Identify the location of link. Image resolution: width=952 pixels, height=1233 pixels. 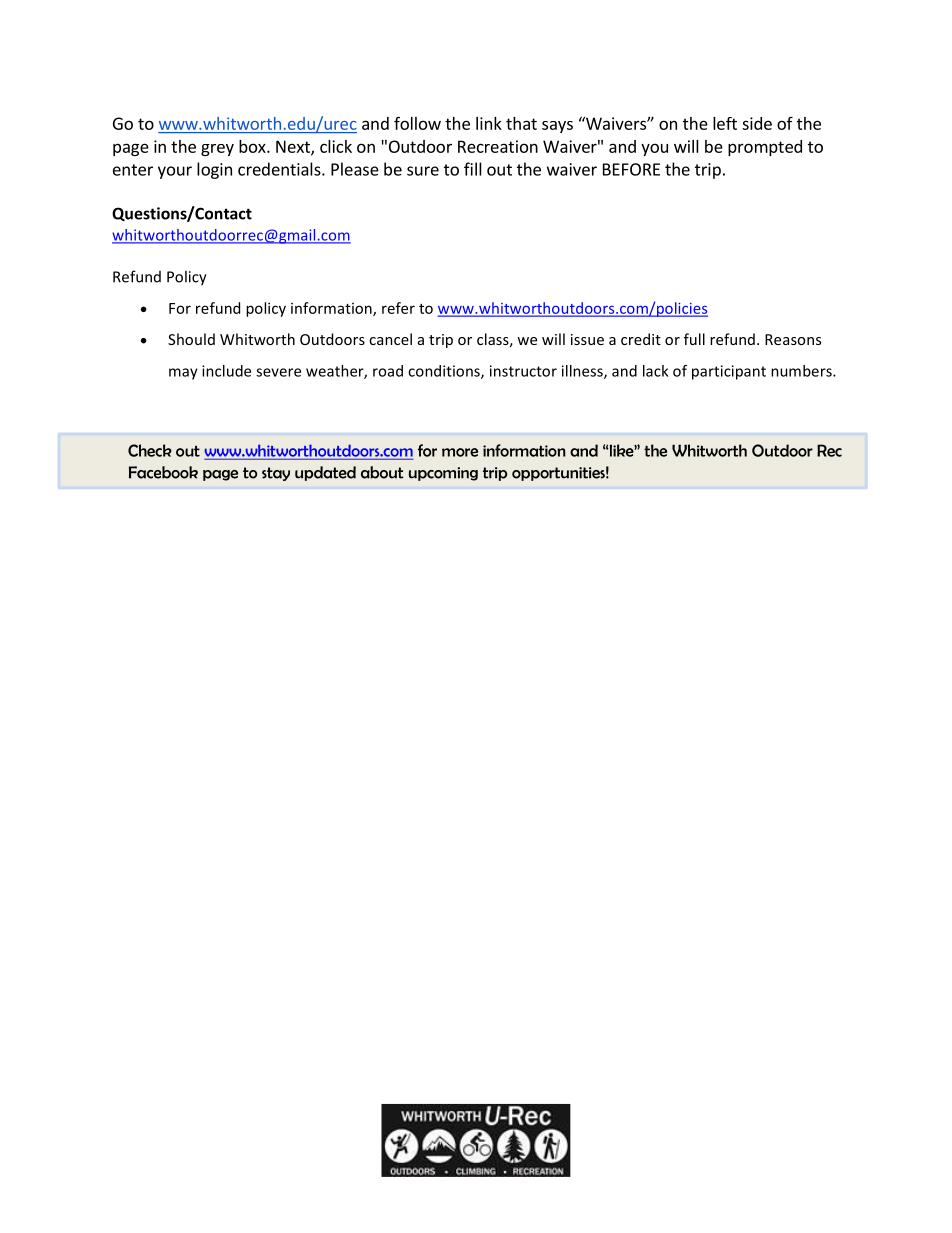
(489, 123).
